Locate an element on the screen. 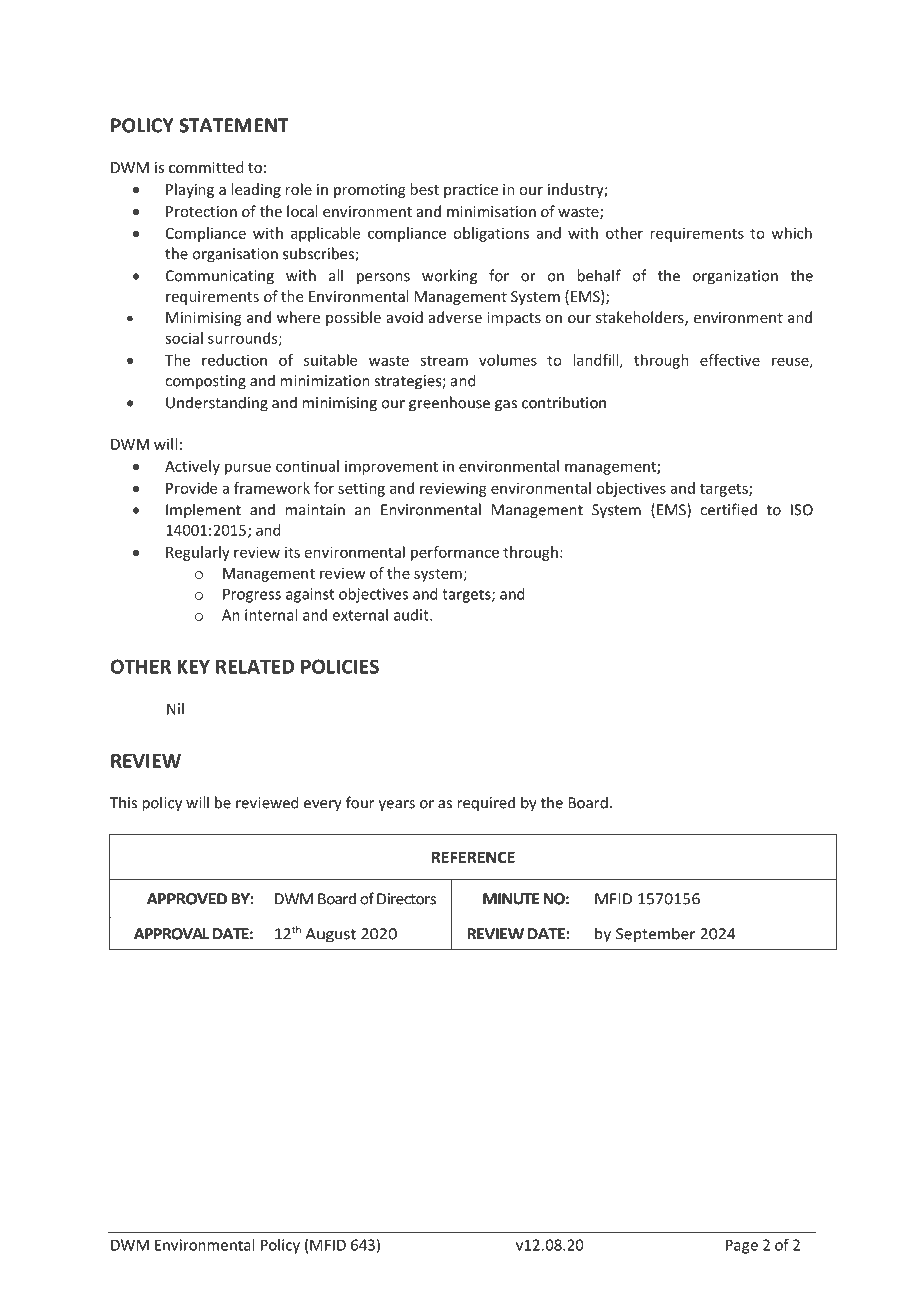 Image resolution: width=924 pixels, height=1308 pixels. performance is located at coordinates (455, 553).
